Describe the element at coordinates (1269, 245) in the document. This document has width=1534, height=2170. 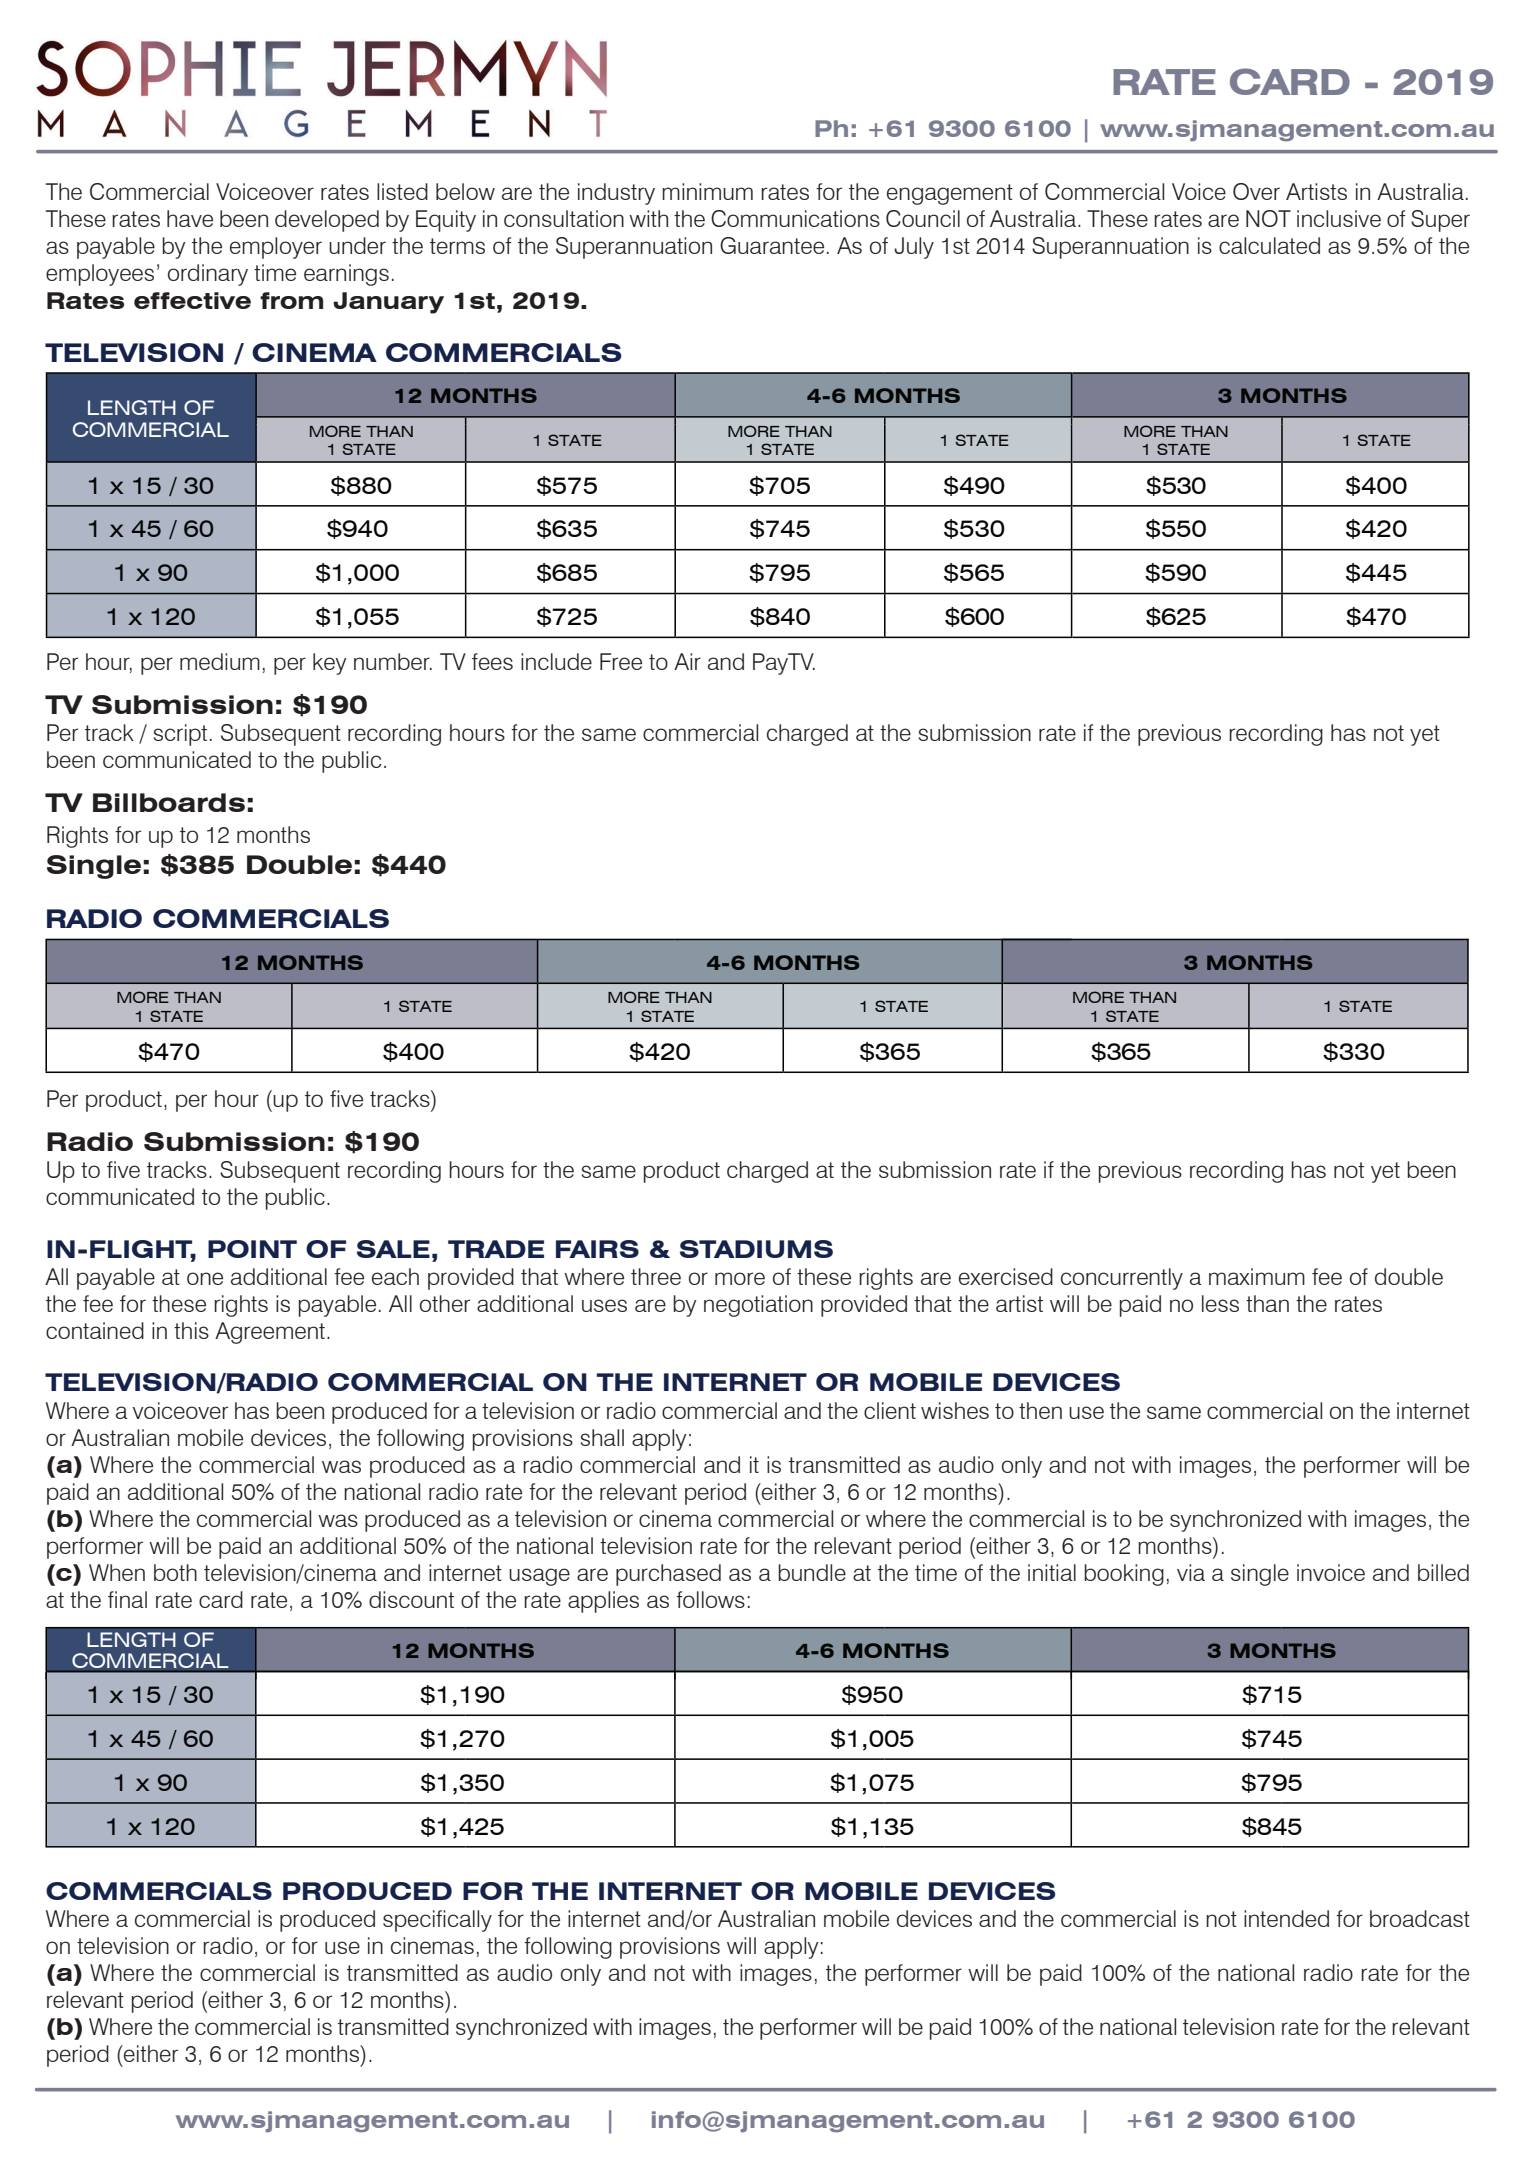
I see `calculated` at that location.
